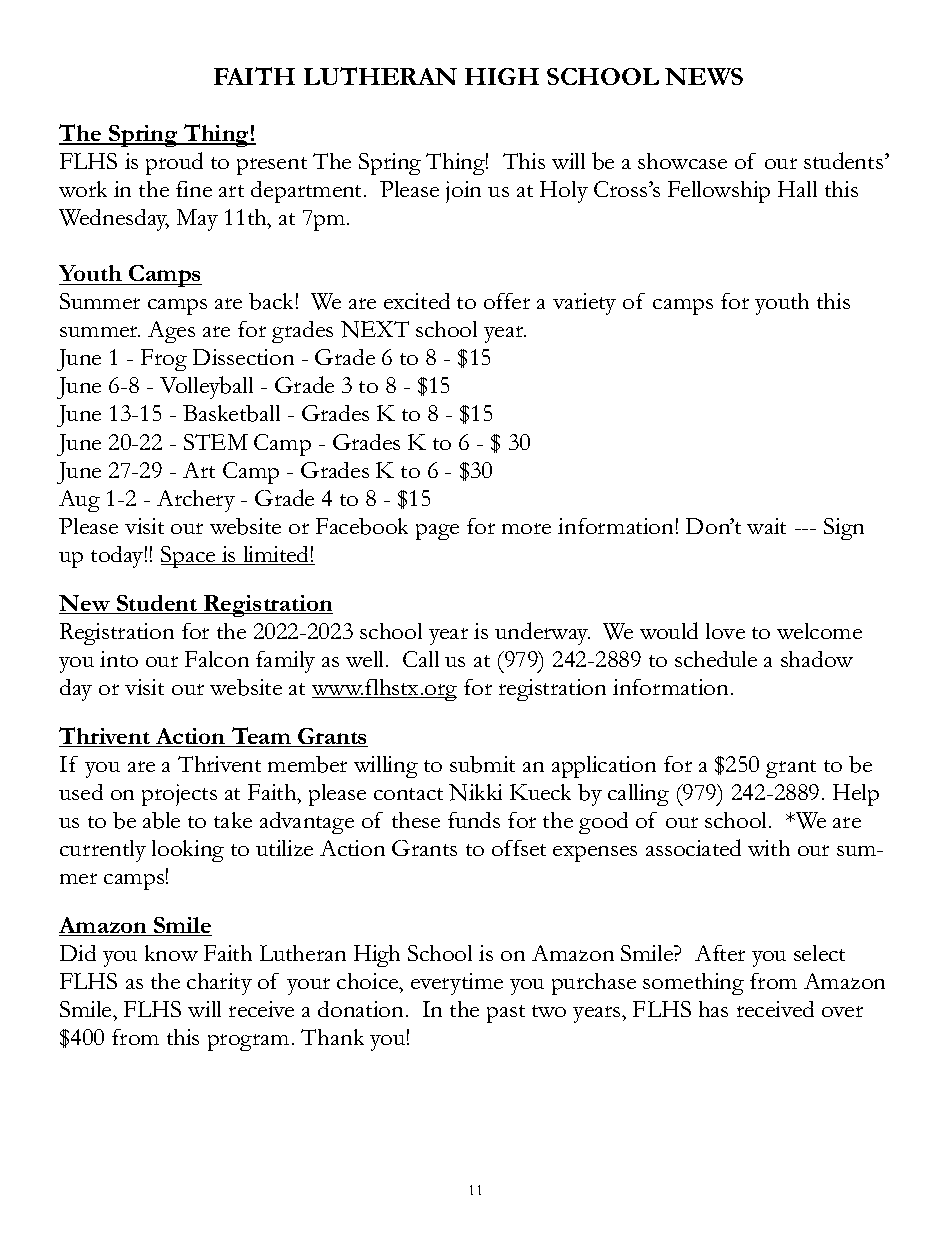 This screenshot has width=952, height=1233. What do you see at coordinates (174, 163) in the screenshot?
I see `proud` at bounding box center [174, 163].
